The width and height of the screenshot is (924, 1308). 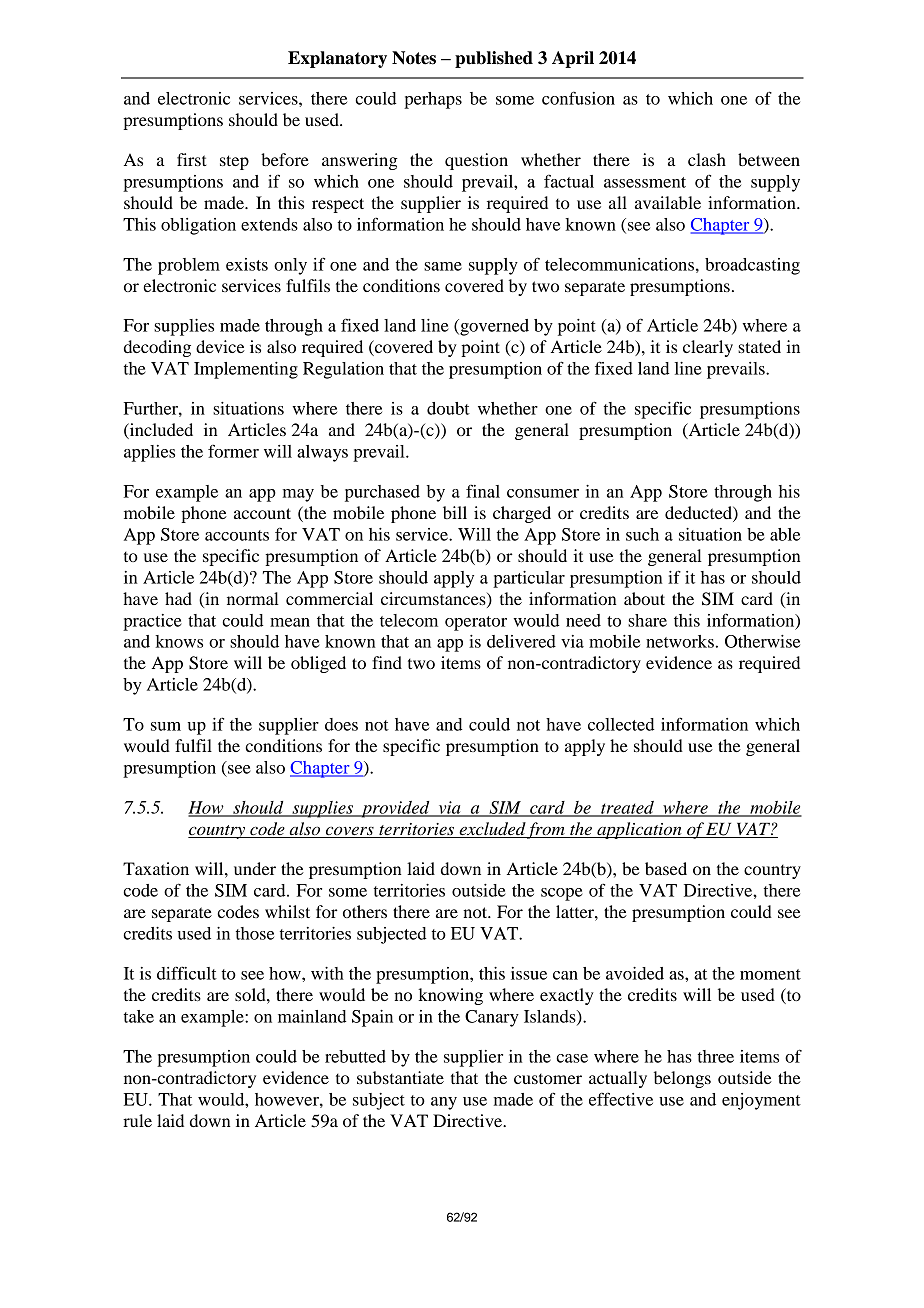 What do you see at coordinates (666, 868) in the screenshot?
I see `based` at bounding box center [666, 868].
